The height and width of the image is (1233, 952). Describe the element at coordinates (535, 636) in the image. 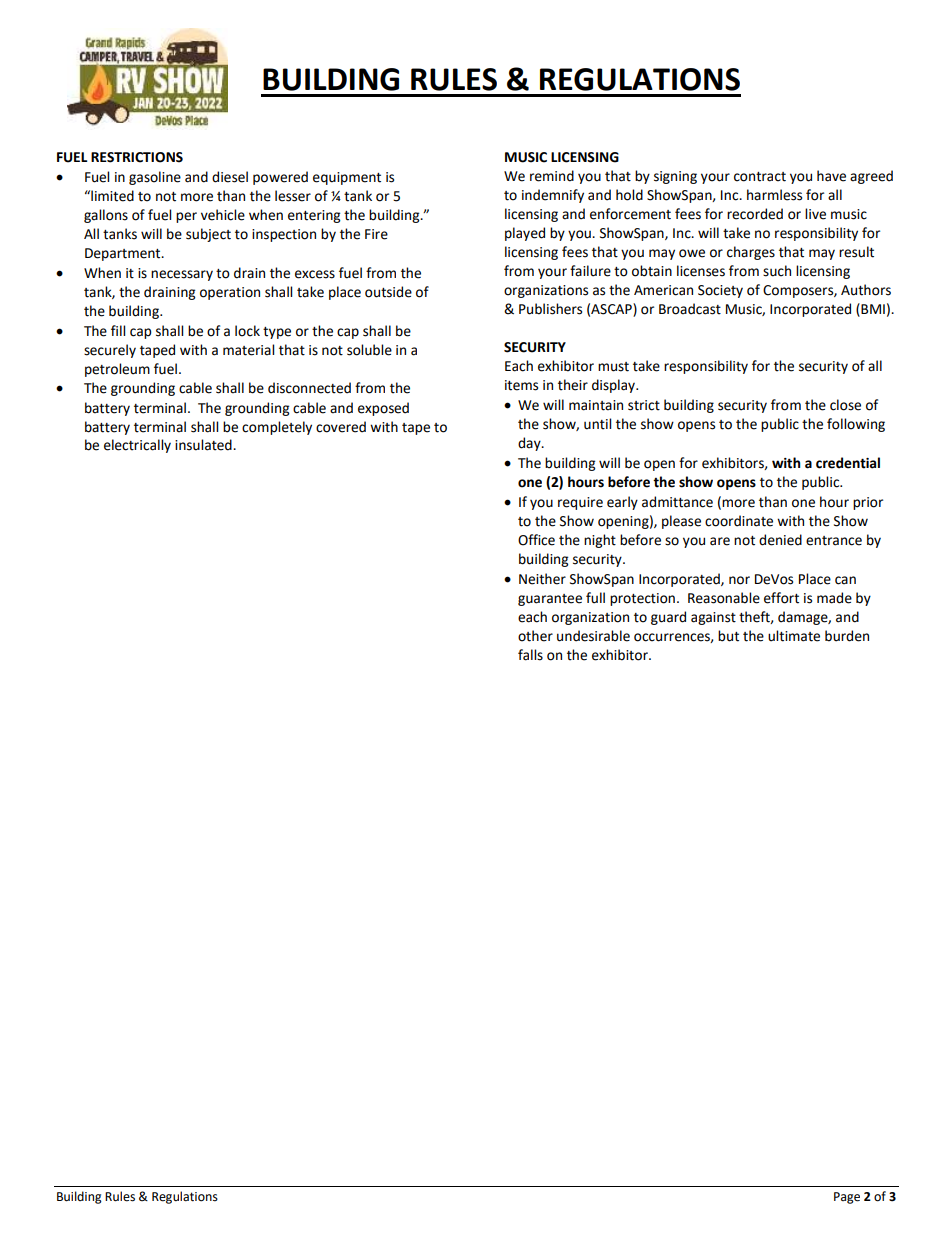

I see `other` at that location.
